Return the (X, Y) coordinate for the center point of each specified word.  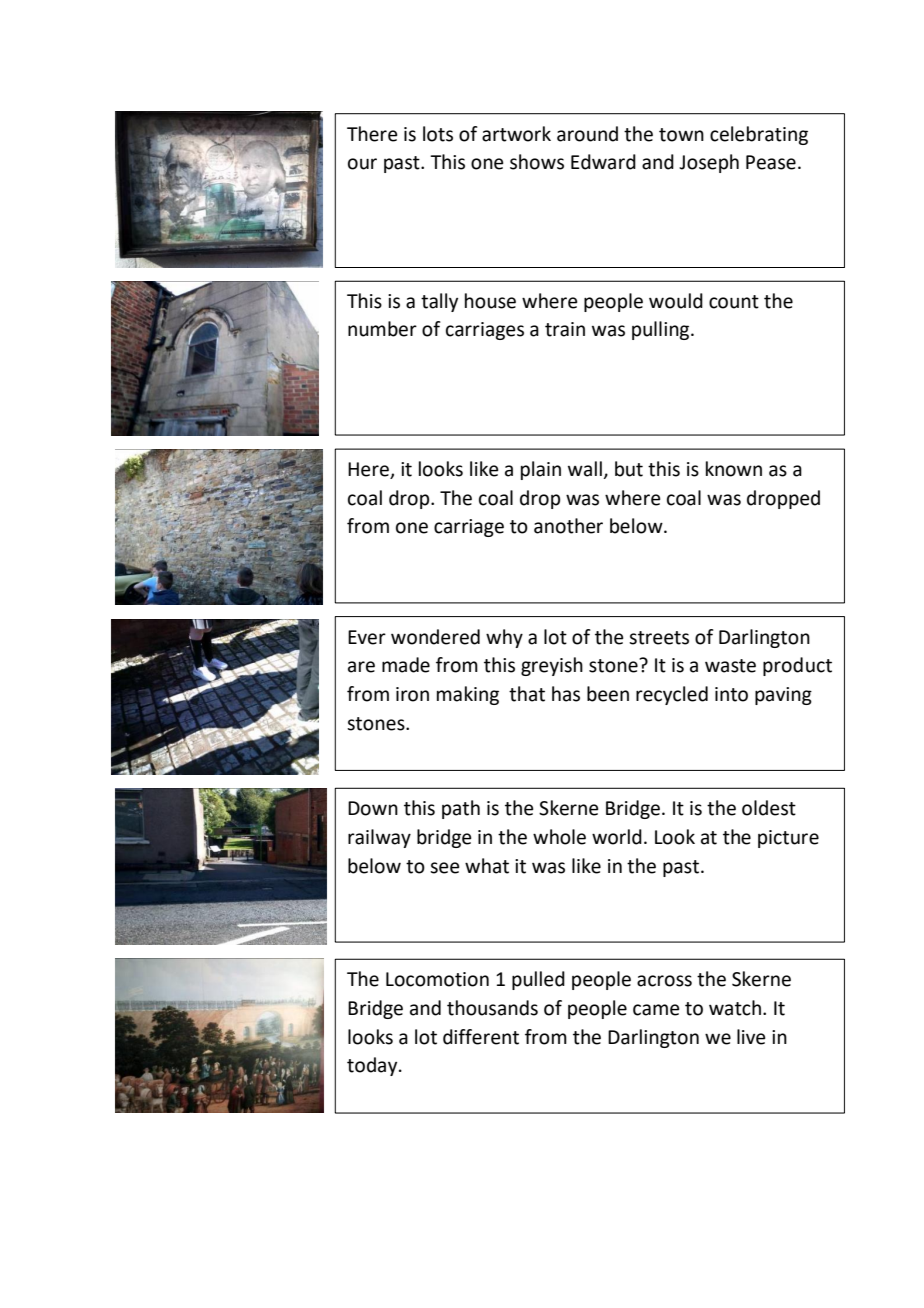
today (373, 1066)
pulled (538, 980)
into (731, 694)
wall (586, 470)
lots (438, 134)
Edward (603, 162)
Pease (771, 162)
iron (412, 694)
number (382, 329)
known (734, 469)
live (751, 1037)
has (566, 694)
